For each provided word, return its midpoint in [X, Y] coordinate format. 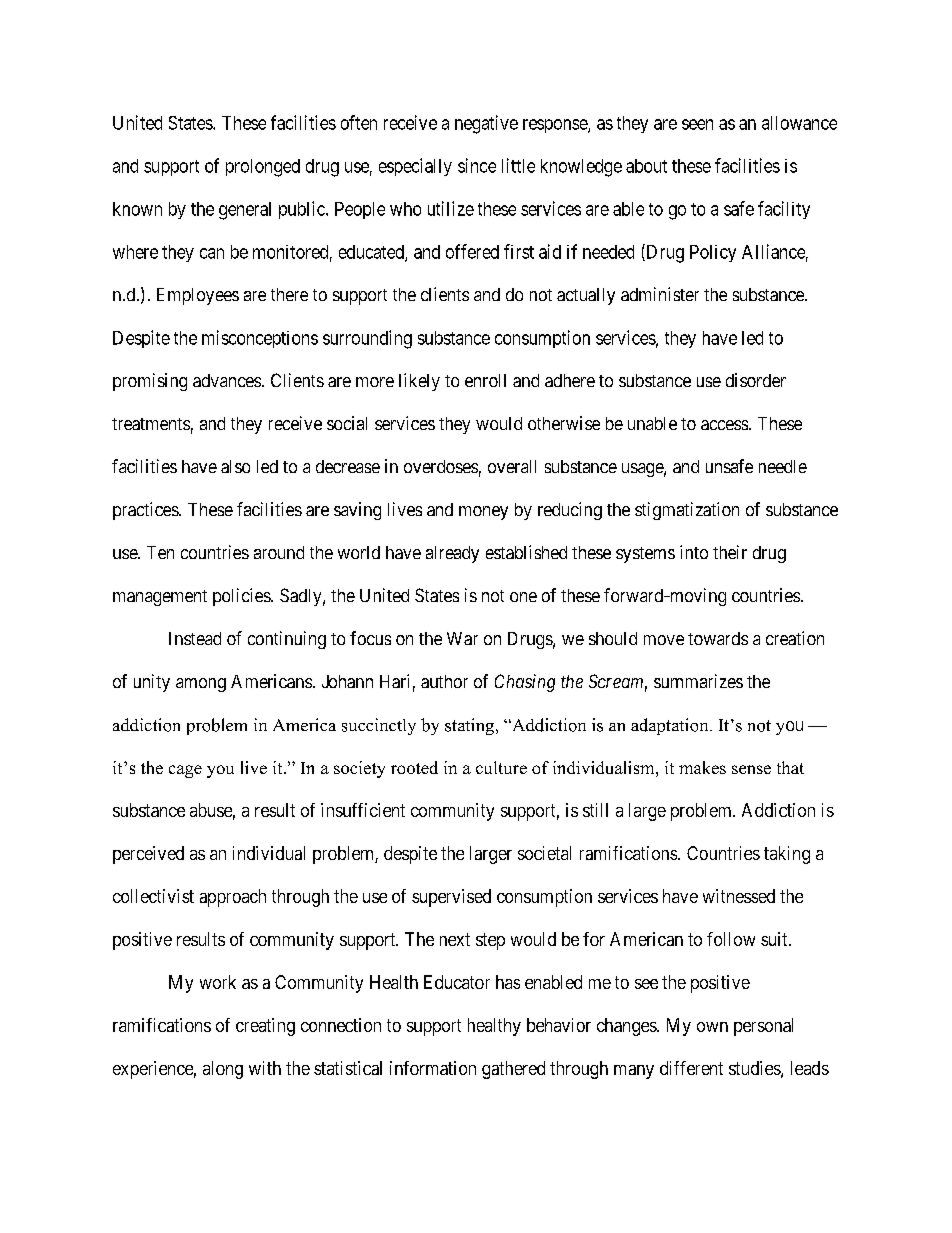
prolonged [263, 168]
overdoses [441, 466]
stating [471, 726]
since [477, 165]
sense [751, 769]
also [235, 466]
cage [185, 771]
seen [697, 124]
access [725, 425]
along [223, 1070]
